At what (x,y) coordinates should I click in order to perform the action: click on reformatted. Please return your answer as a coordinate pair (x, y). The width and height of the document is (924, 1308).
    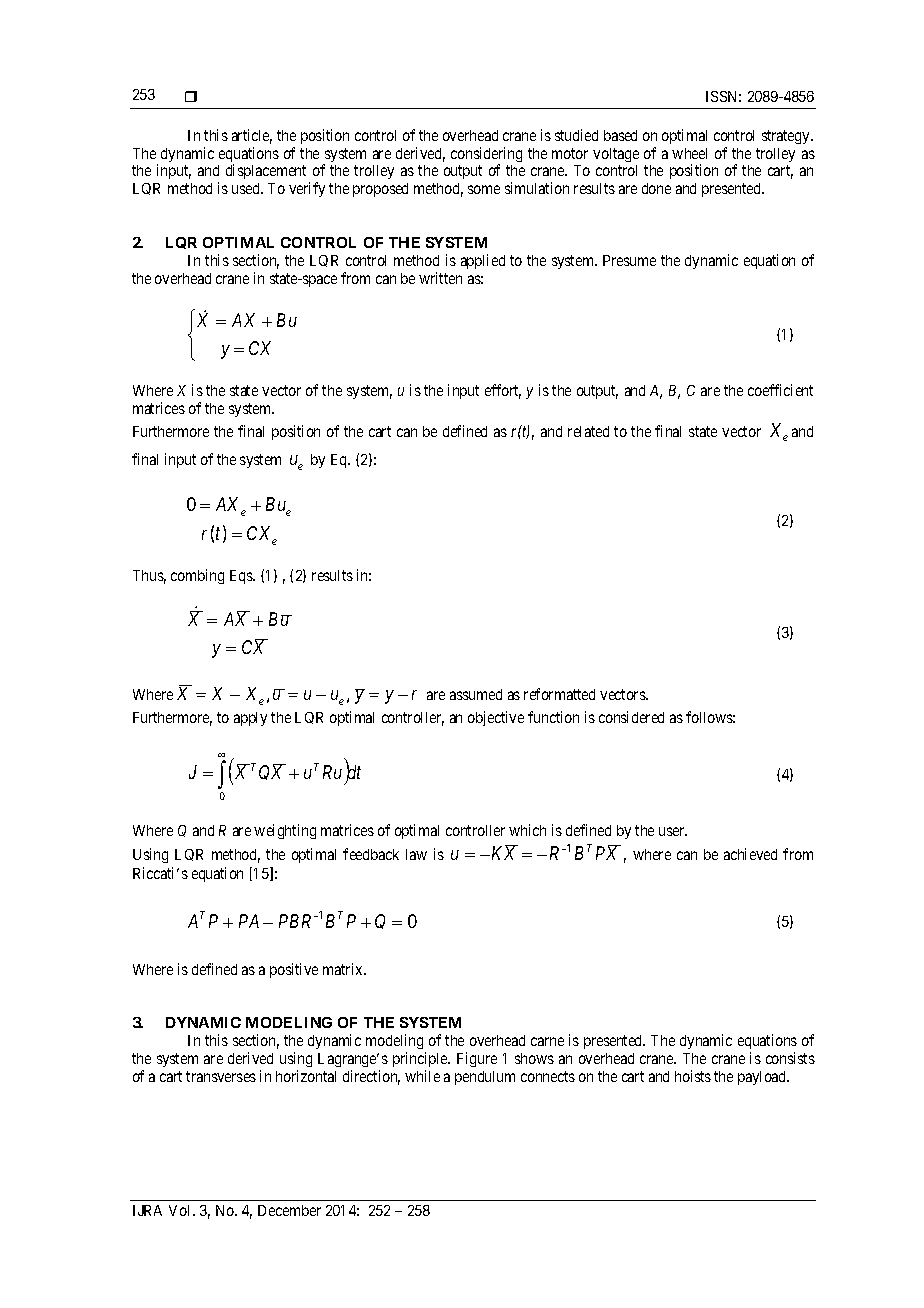
    Looking at the image, I should click on (559, 694).
